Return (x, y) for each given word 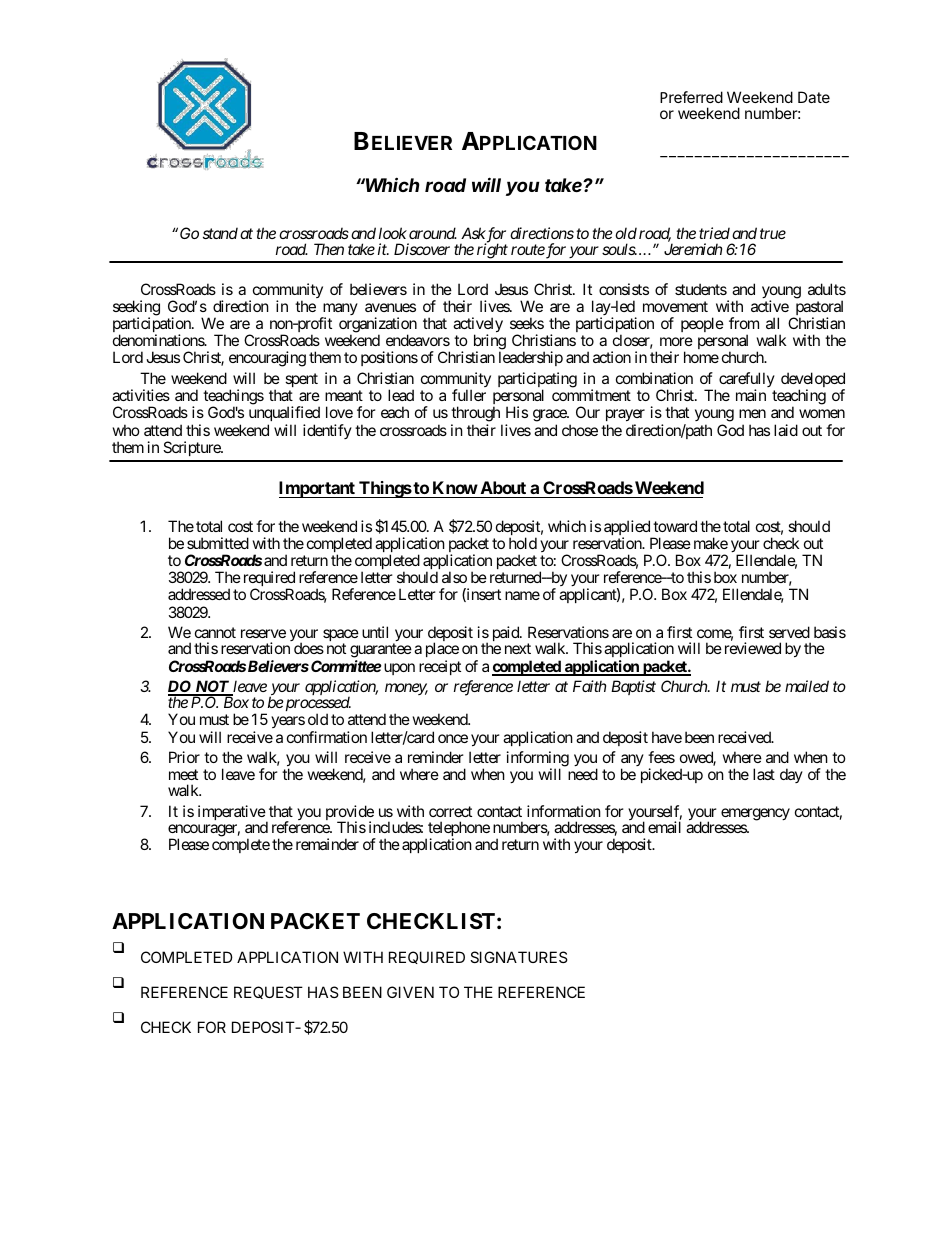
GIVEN (410, 992)
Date (814, 97)
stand (220, 233)
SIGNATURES (519, 957)
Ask (473, 233)
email (664, 827)
